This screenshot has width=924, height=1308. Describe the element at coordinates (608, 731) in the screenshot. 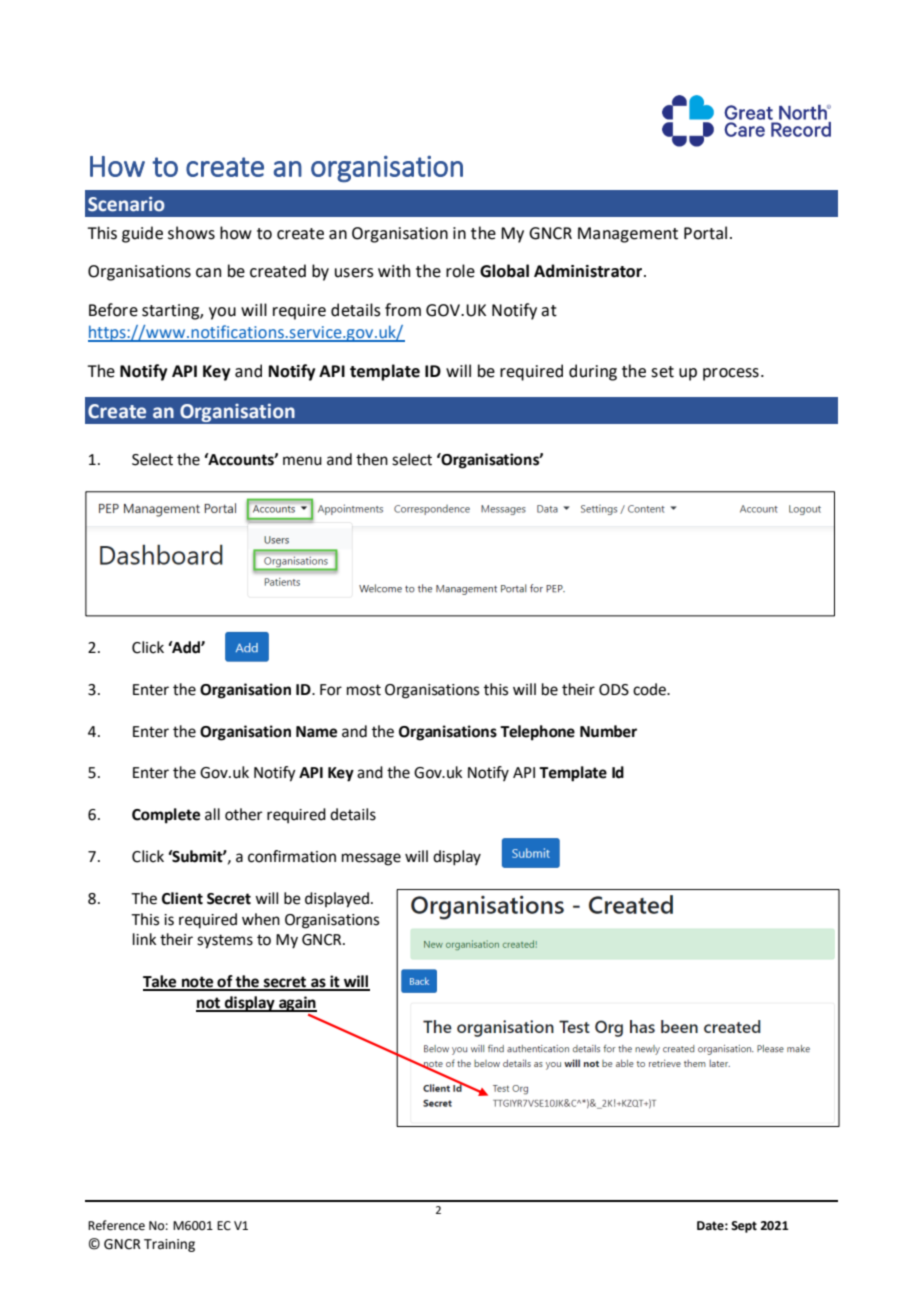

I see `Number` at that location.
